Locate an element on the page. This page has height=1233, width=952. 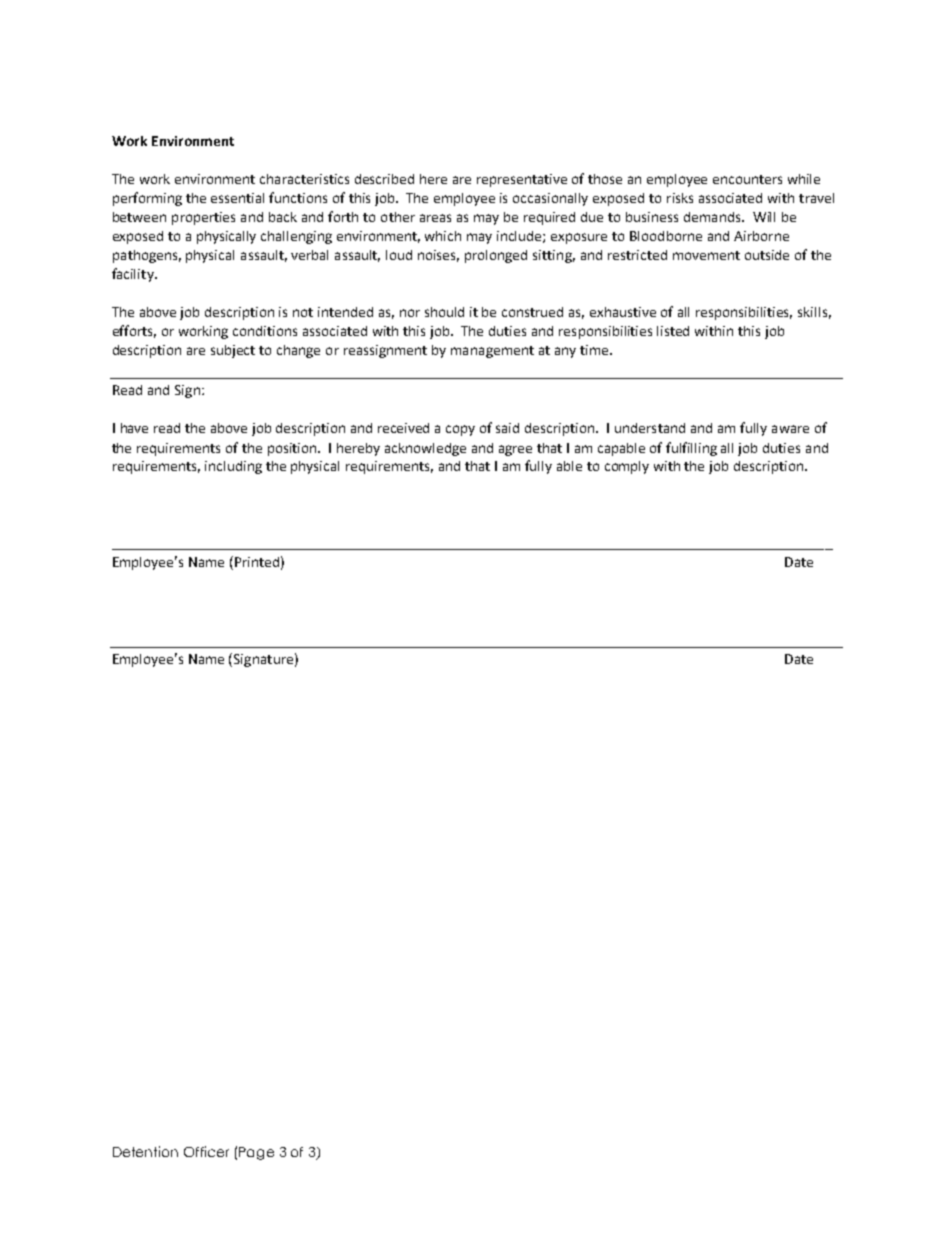
agree is located at coordinates (515, 450).
